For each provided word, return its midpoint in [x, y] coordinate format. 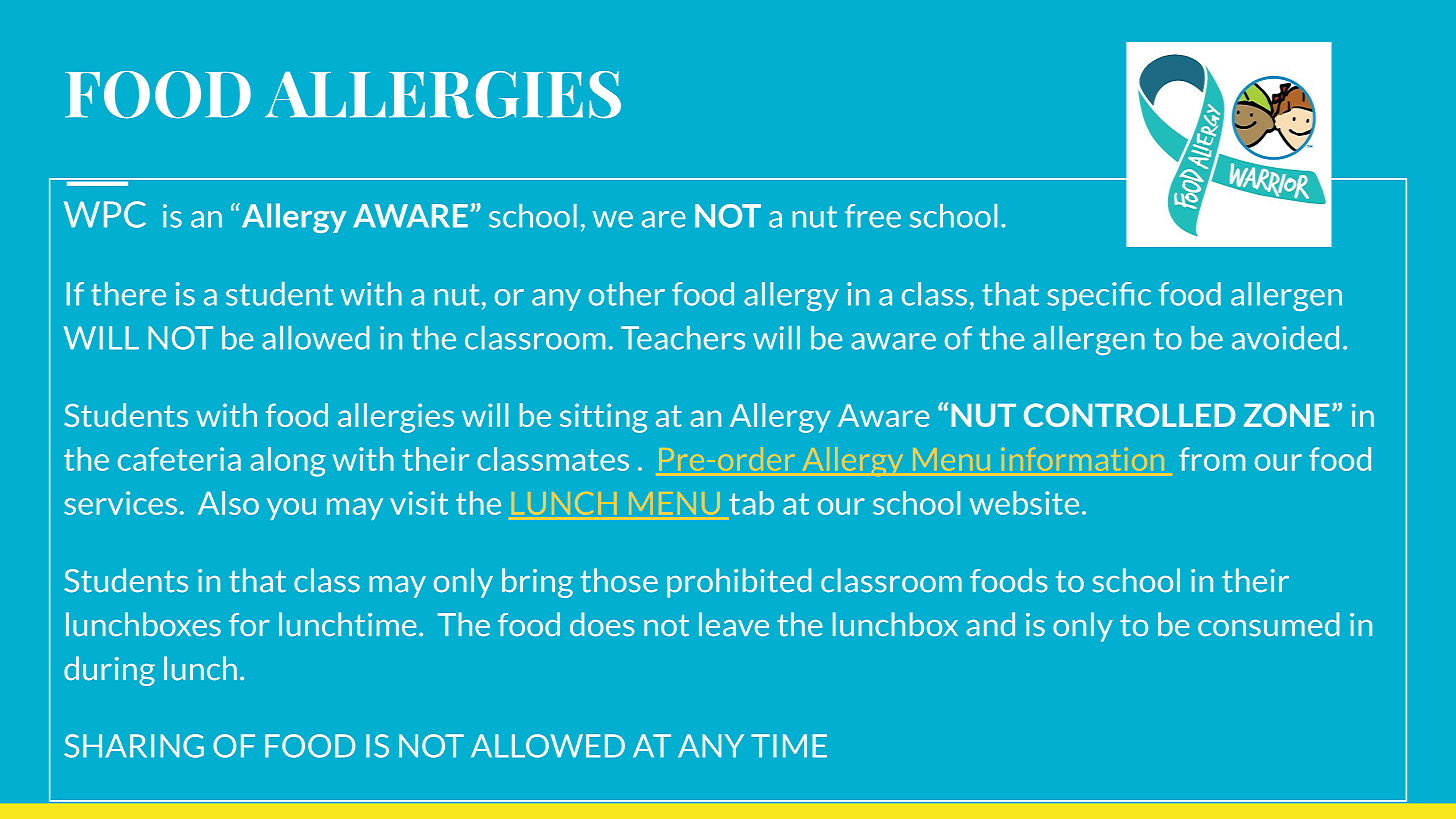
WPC [105, 214]
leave [734, 624]
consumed [1268, 624]
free [873, 216]
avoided [1285, 338]
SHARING [134, 746]
